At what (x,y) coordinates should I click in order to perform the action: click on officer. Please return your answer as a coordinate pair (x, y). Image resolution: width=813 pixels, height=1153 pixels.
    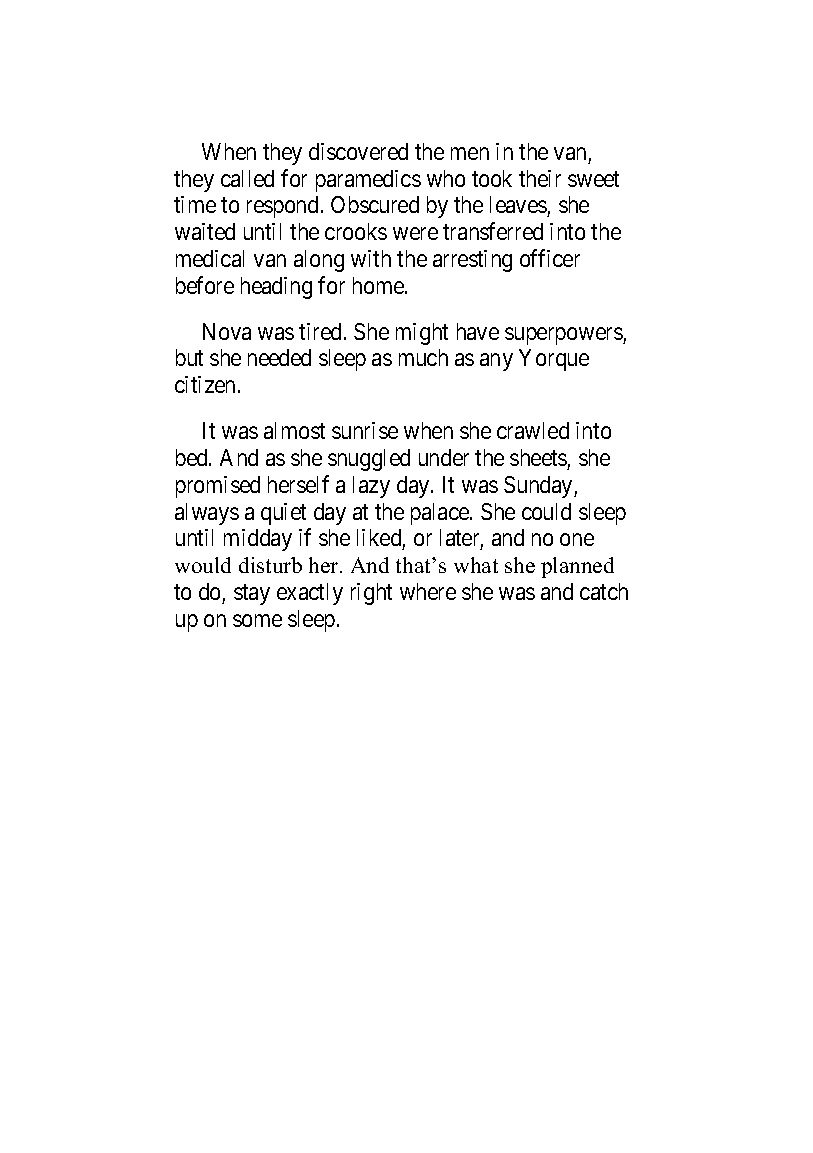
    Looking at the image, I should click on (550, 258).
